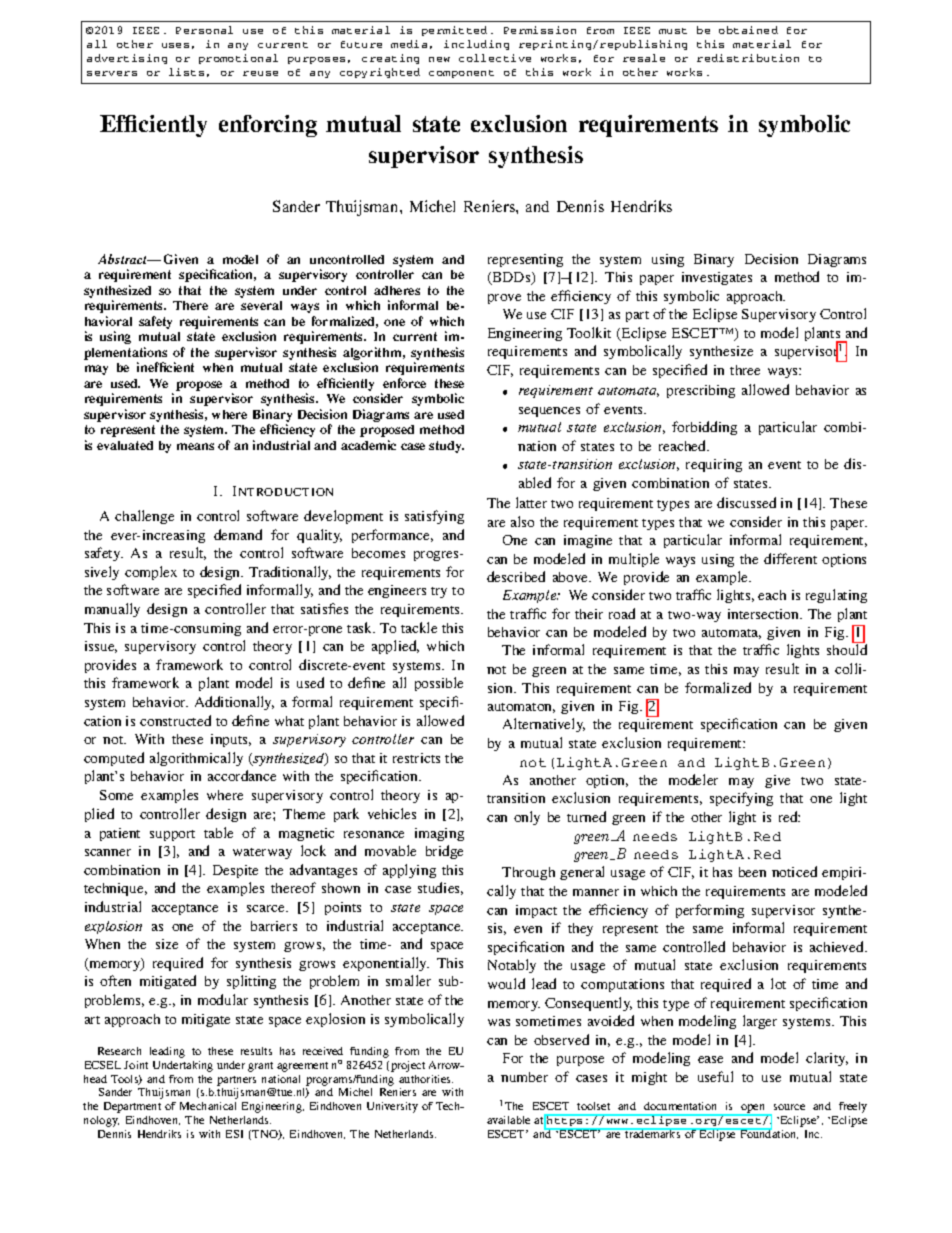 This screenshot has width=952, height=1233. What do you see at coordinates (524, 1077) in the screenshot?
I see `number` at bounding box center [524, 1077].
